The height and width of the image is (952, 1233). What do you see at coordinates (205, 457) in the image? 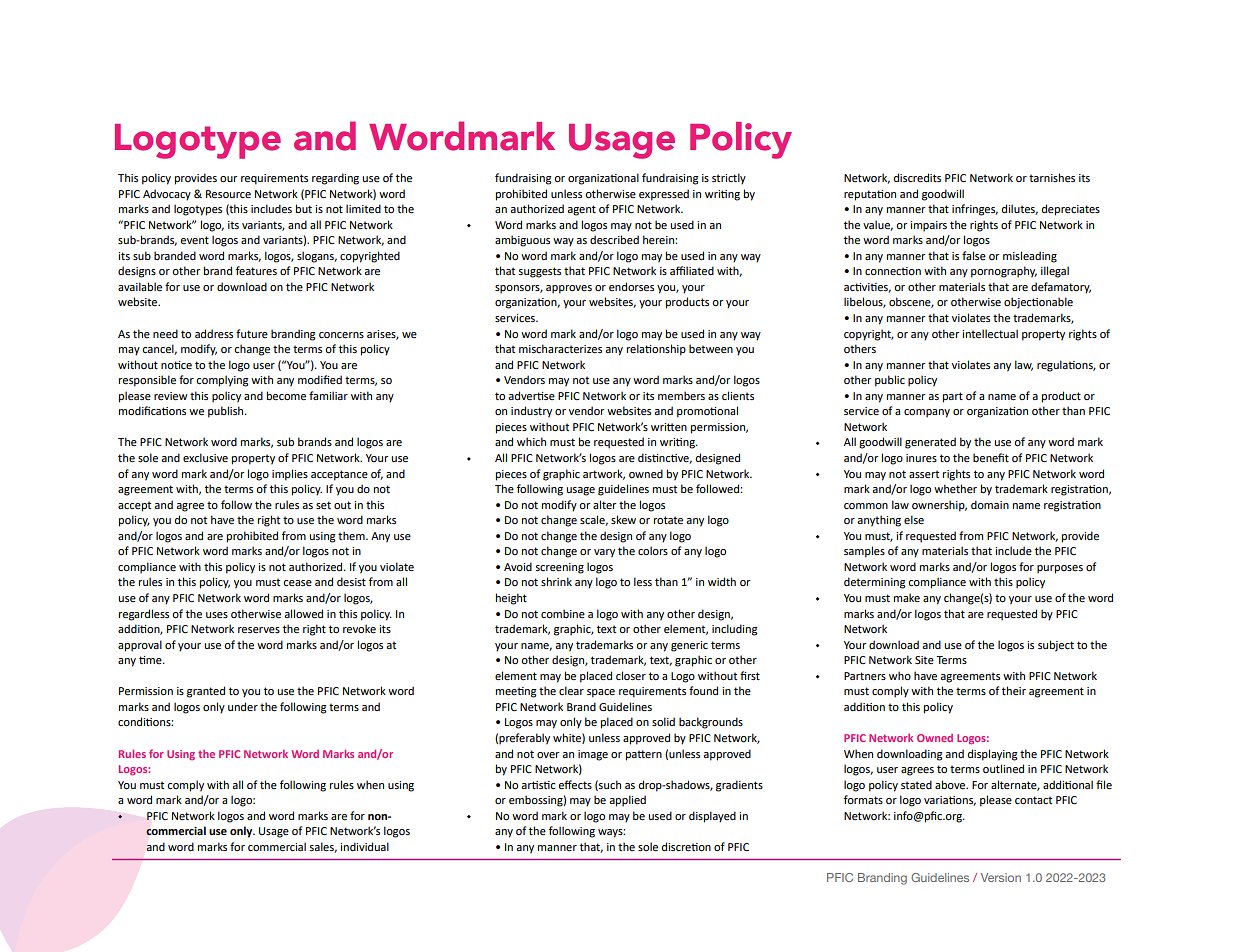
I see `exclusive` at bounding box center [205, 457].
